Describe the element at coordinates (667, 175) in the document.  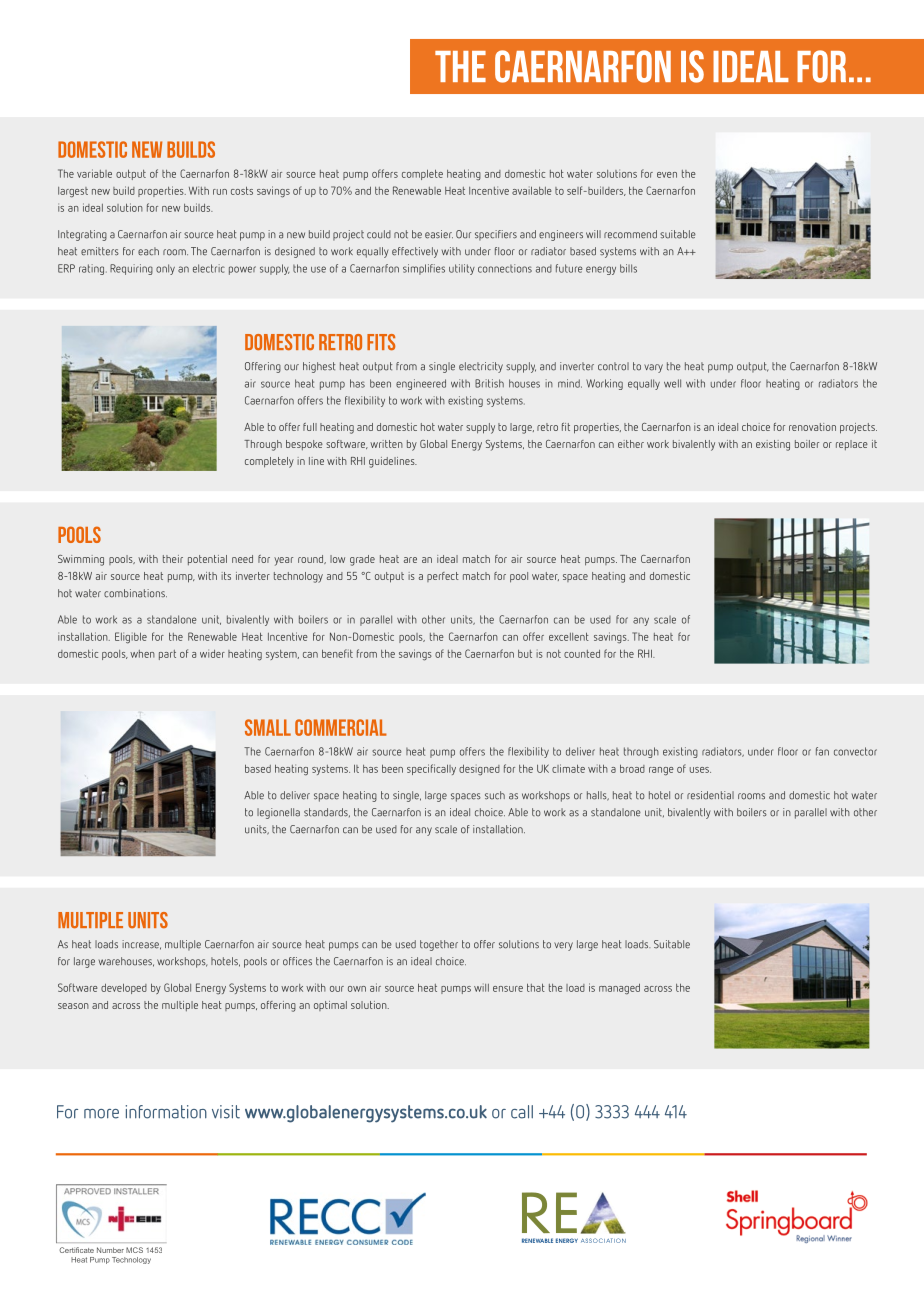
I see `even` at that location.
